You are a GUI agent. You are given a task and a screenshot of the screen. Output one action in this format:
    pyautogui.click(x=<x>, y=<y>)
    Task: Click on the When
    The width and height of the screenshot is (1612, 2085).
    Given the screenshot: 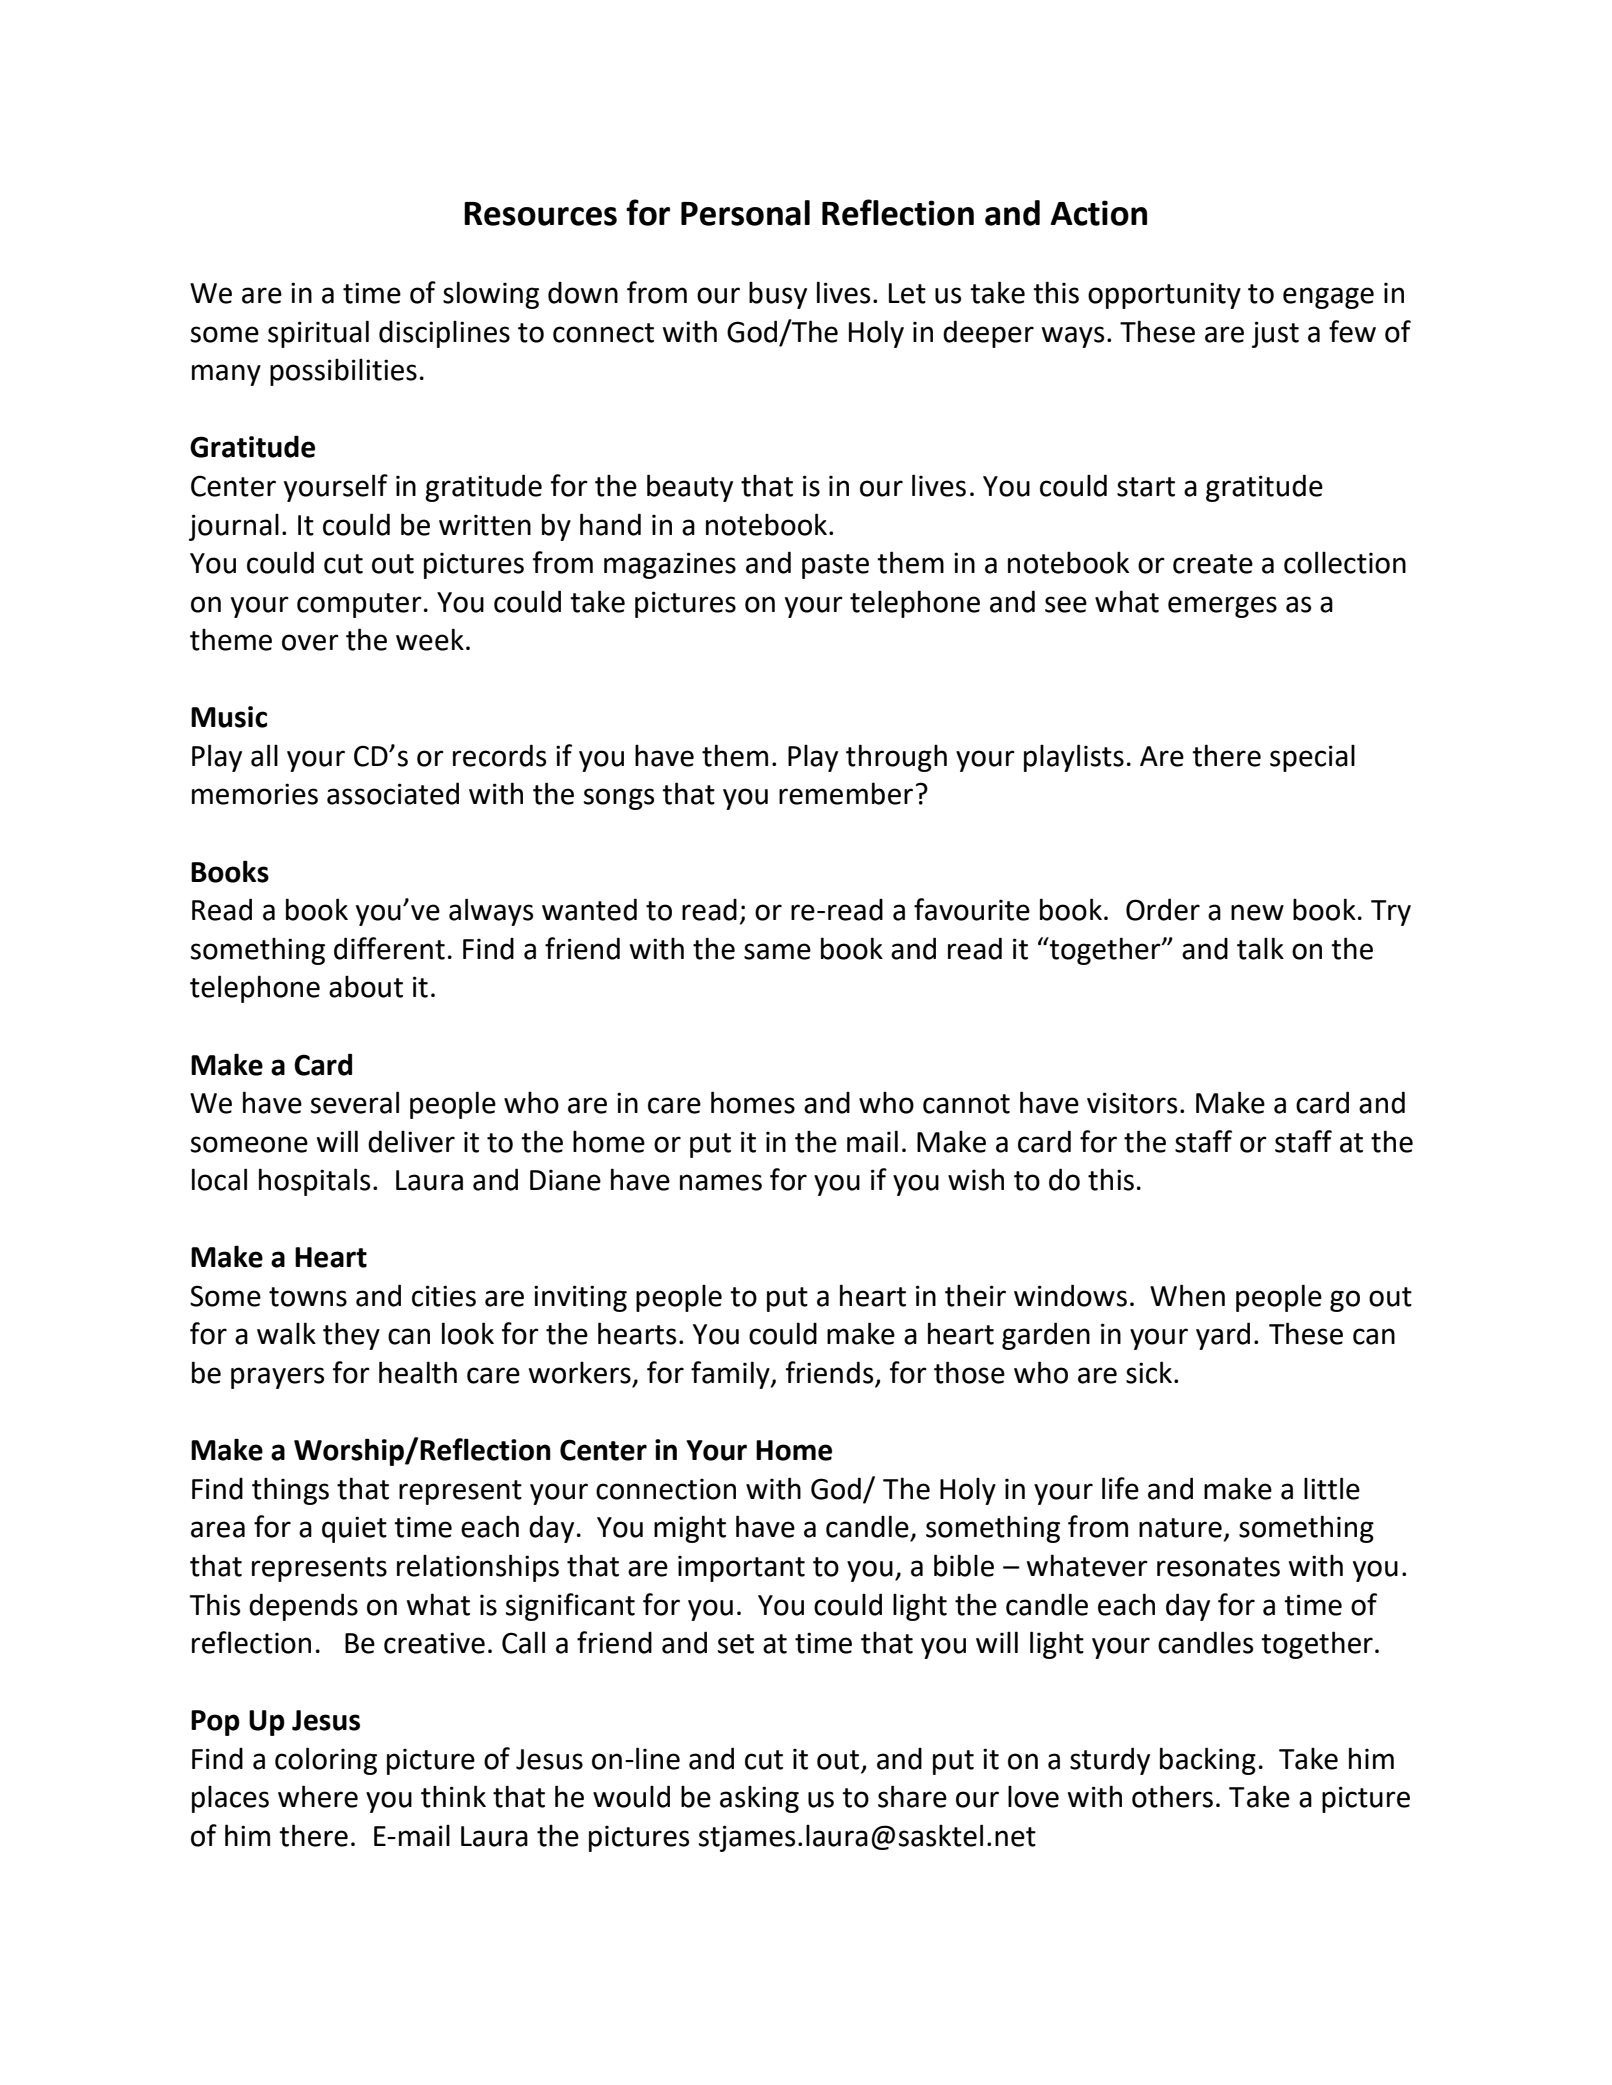 What is the action you would take?
    pyautogui.click(x=1187, y=1295)
